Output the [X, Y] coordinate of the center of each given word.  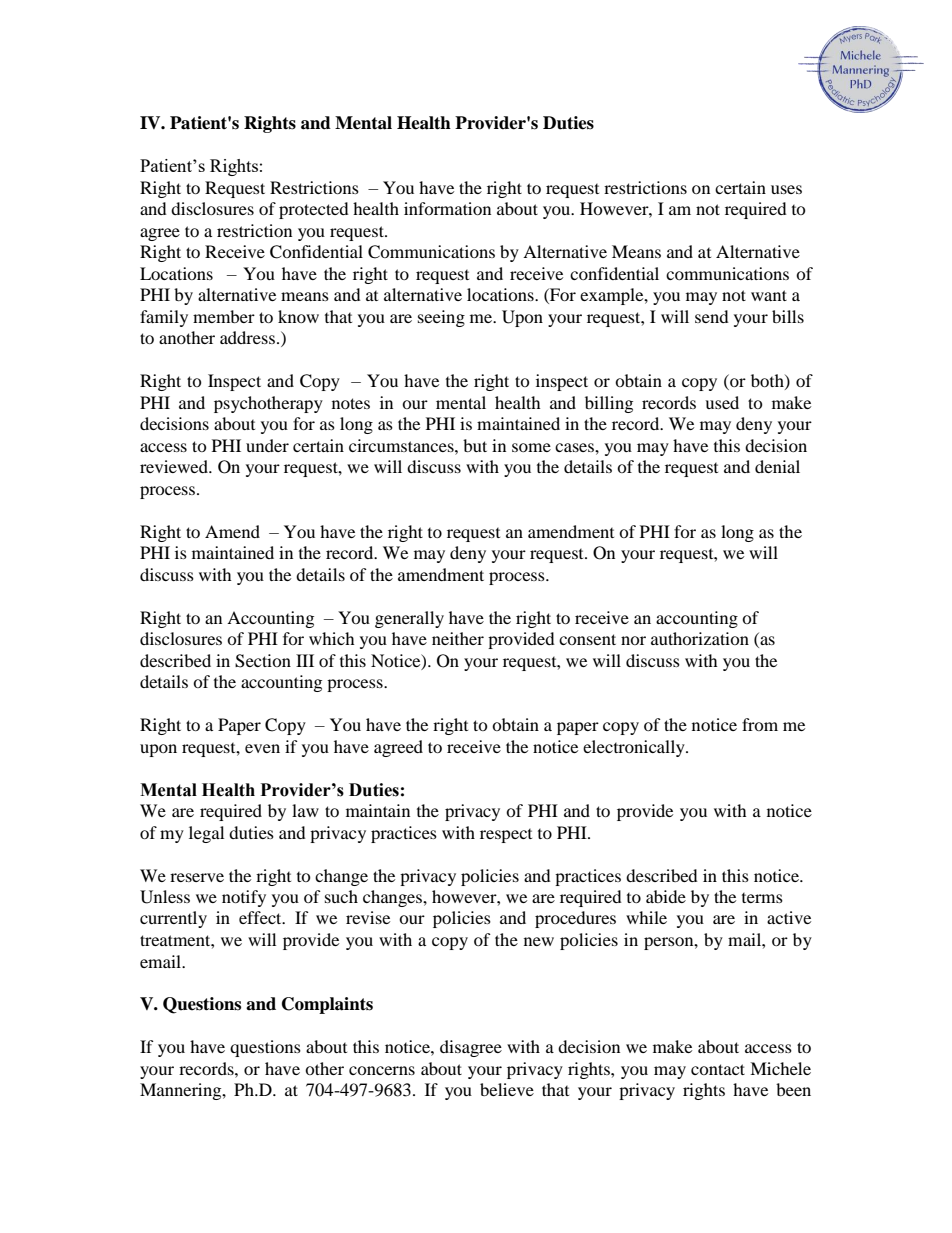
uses [786, 189]
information [447, 208]
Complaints [327, 1005]
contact [718, 1069]
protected [314, 210]
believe [507, 1089]
